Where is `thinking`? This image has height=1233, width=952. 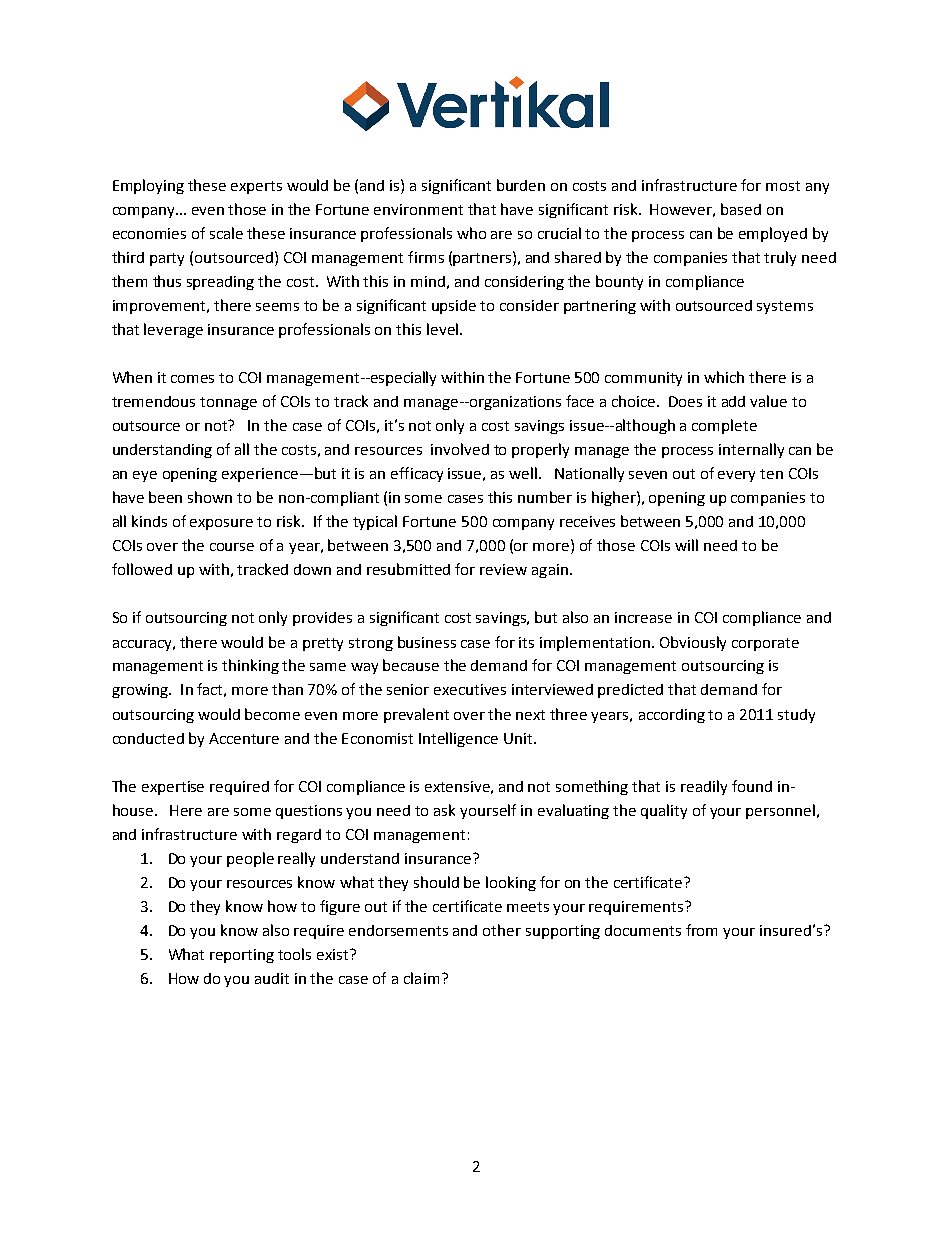
thinking is located at coordinates (250, 666).
